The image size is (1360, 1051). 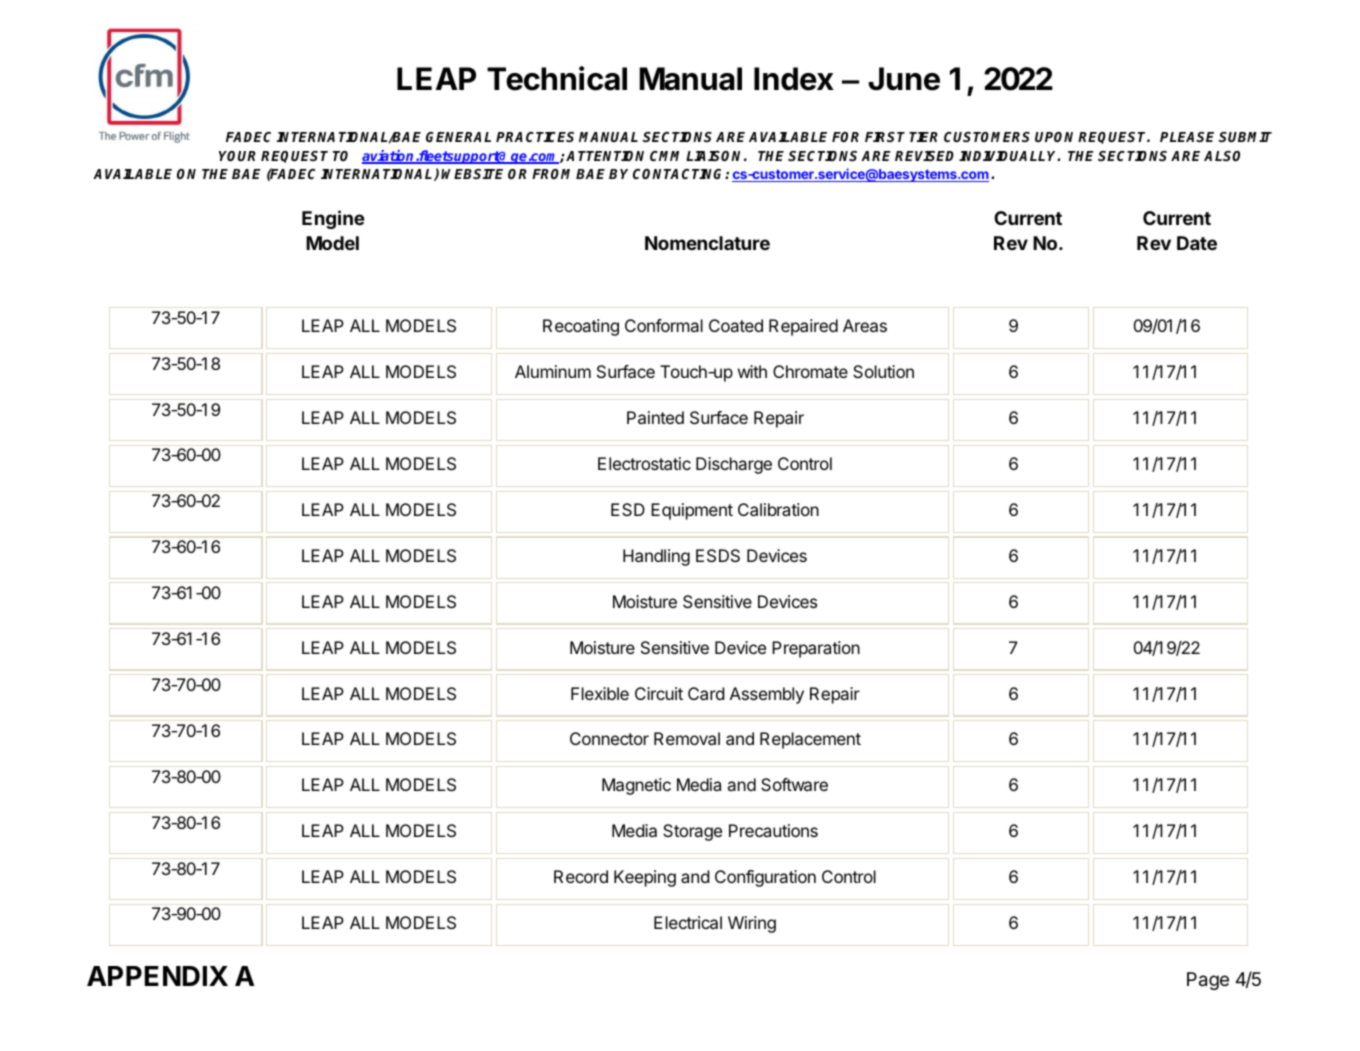 What do you see at coordinates (458, 137) in the page?
I see `GENERAL` at bounding box center [458, 137].
